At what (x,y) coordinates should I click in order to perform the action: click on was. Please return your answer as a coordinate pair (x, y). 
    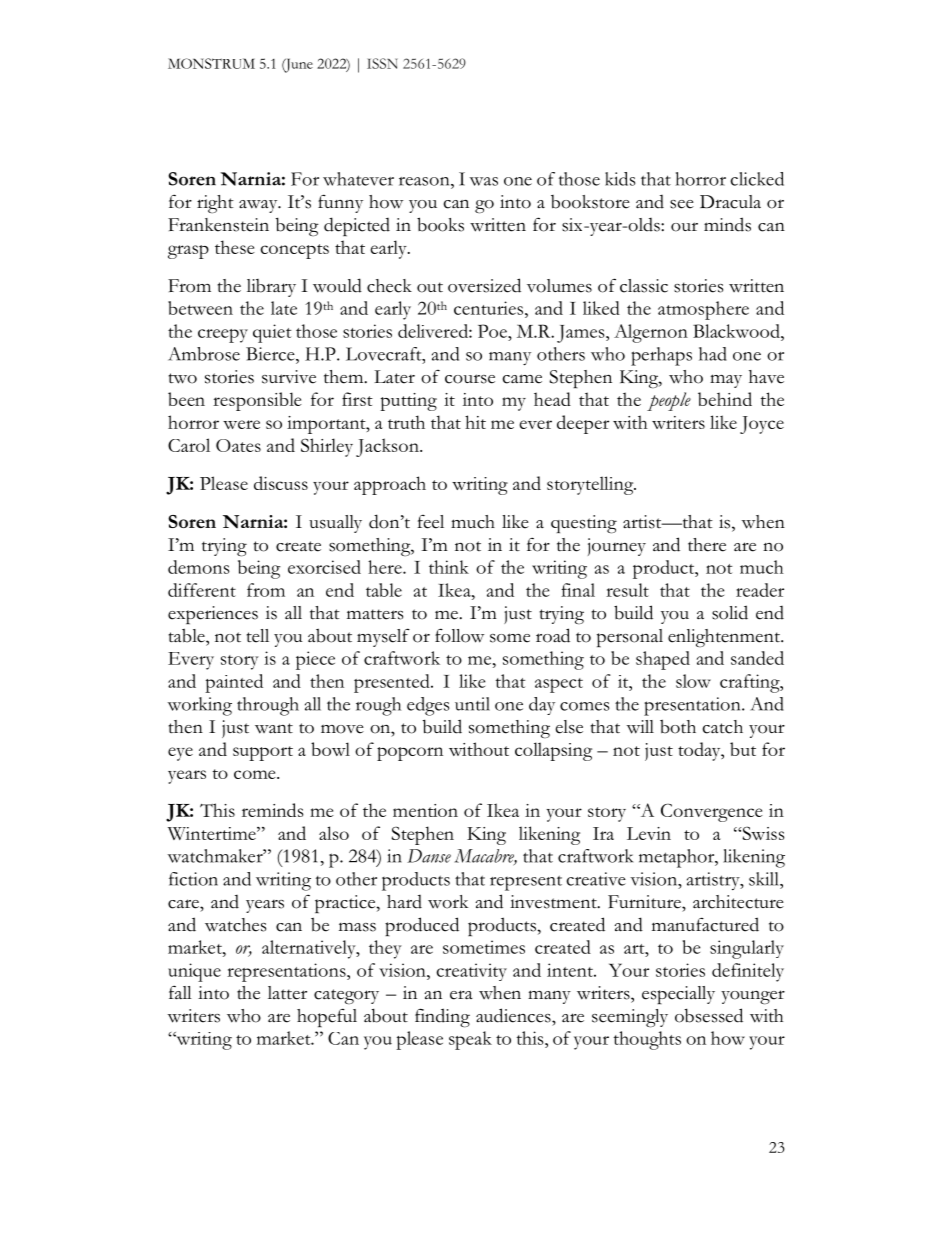
    Looking at the image, I should click on (484, 181).
